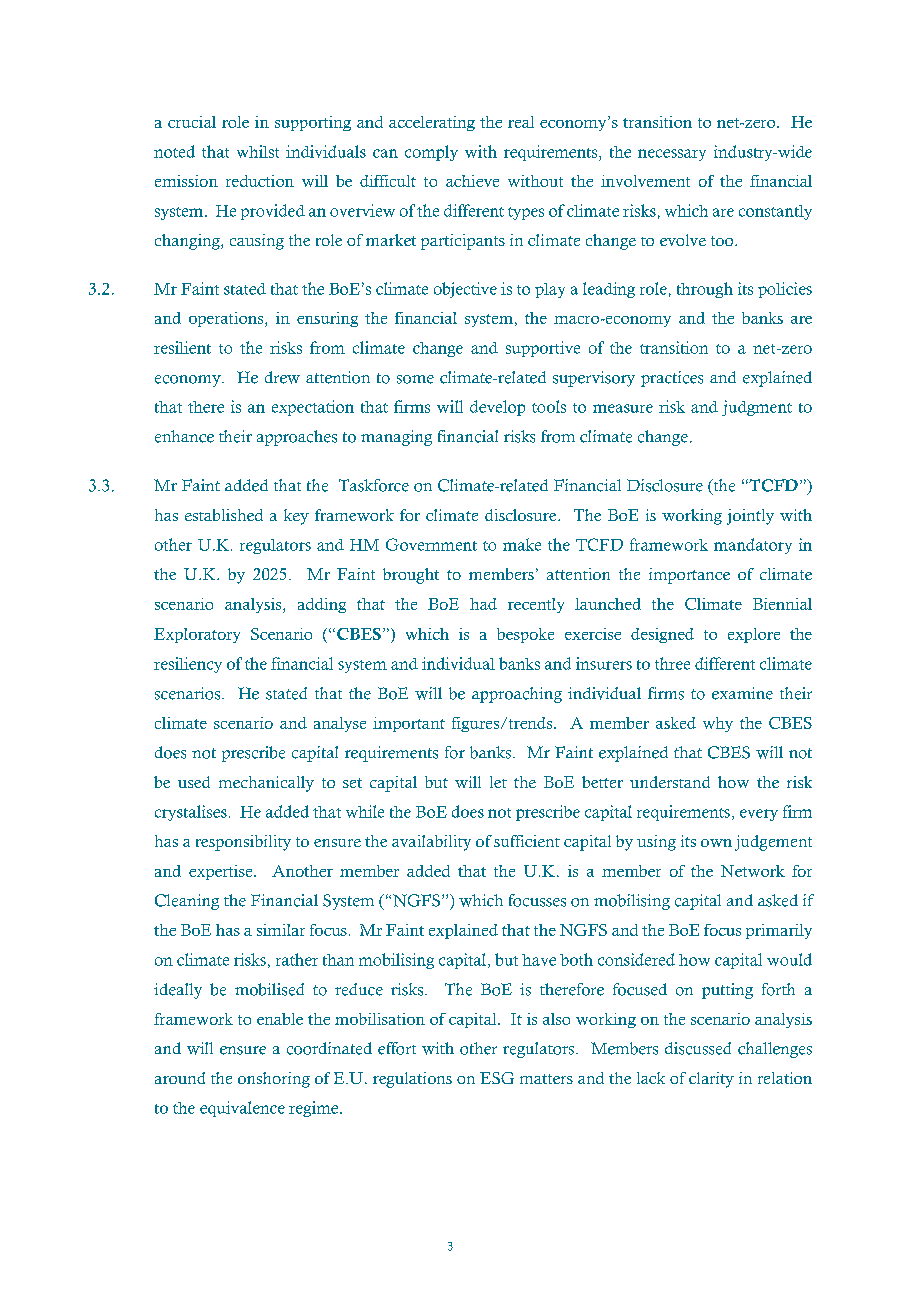  What do you see at coordinates (242, 1109) in the screenshot?
I see `equivalence` at bounding box center [242, 1109].
